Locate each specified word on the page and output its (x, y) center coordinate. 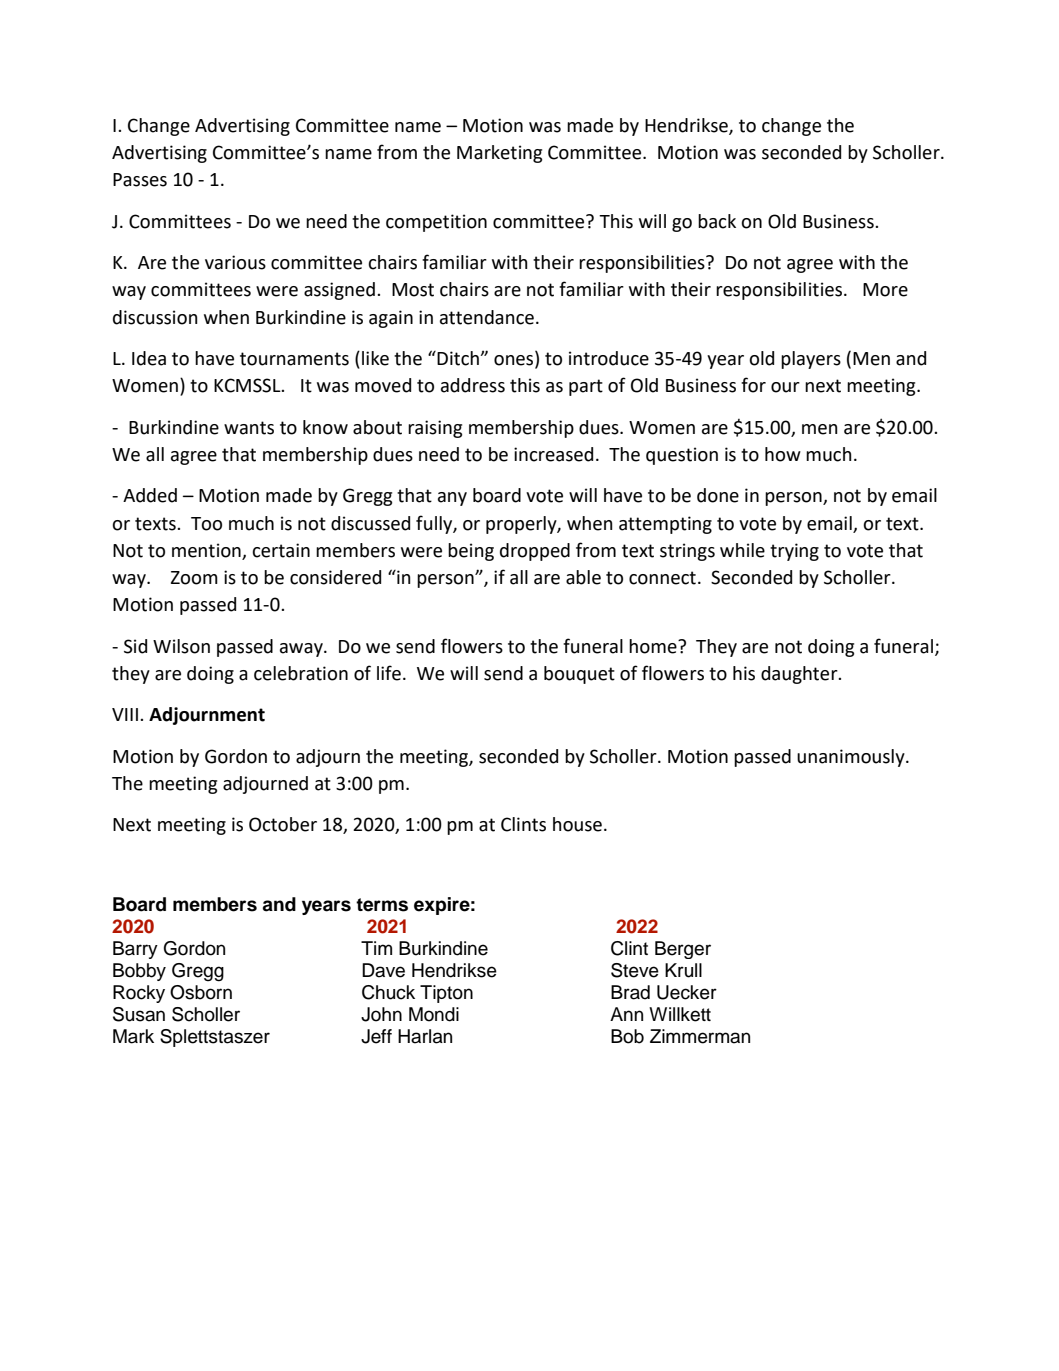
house (577, 824)
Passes (140, 180)
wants (249, 428)
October (283, 824)
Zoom (194, 578)
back (717, 221)
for (753, 385)
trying (794, 552)
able (583, 577)
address (473, 385)
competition (436, 223)
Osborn (201, 992)
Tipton (446, 994)
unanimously (852, 758)
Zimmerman (700, 1036)
